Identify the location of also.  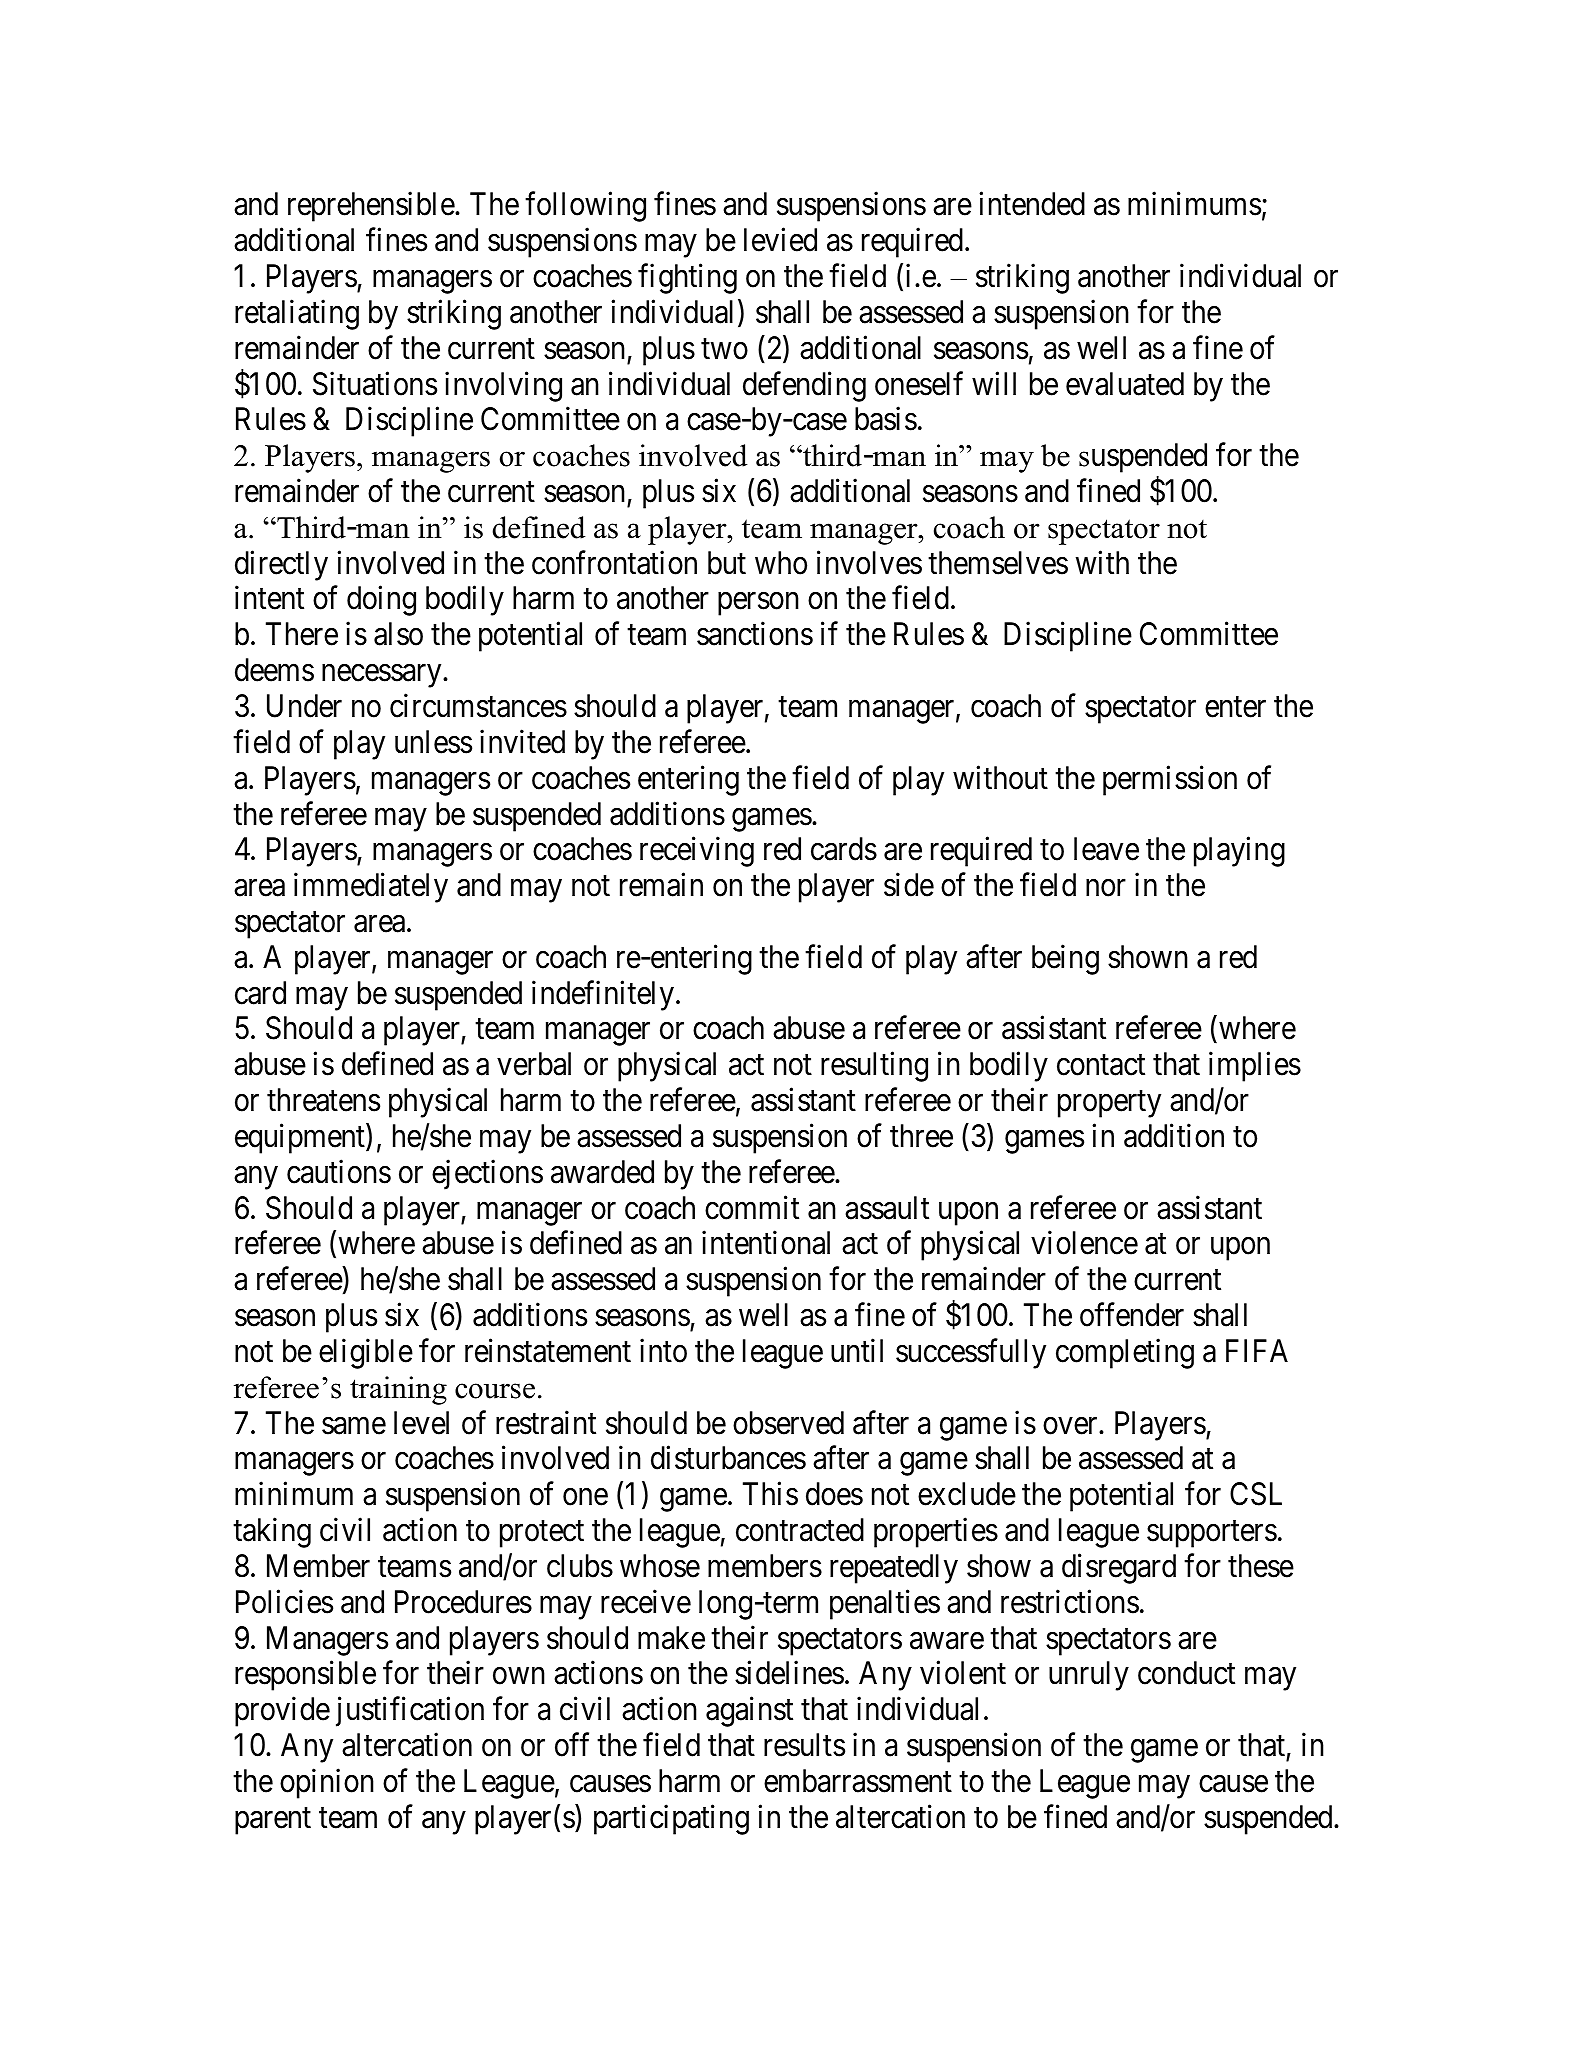
(398, 634).
